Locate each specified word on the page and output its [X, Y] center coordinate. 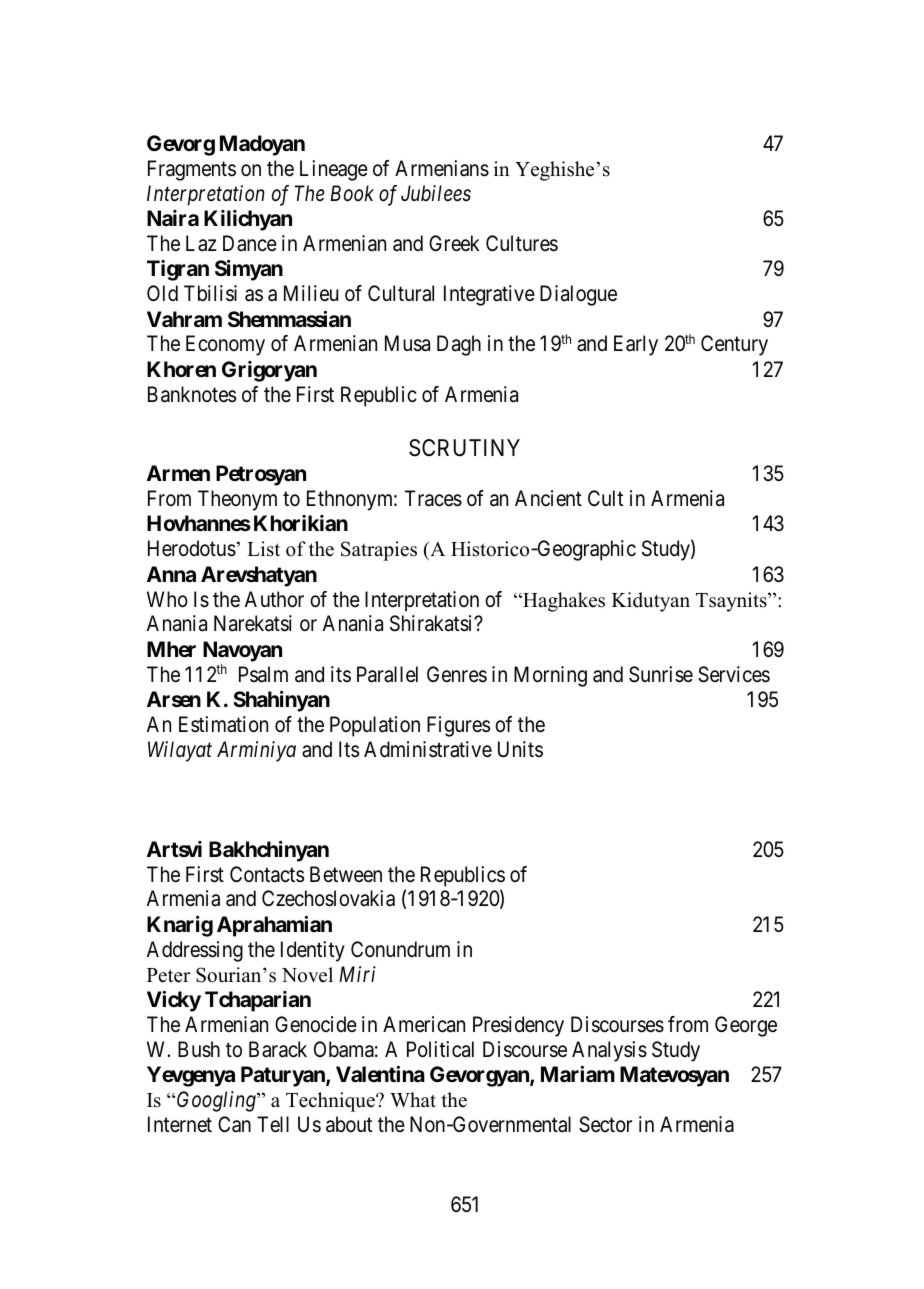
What [413, 1099]
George [746, 1026]
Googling [216, 1101]
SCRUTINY [464, 448]
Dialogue [578, 295]
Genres [457, 674]
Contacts [267, 874]
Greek [454, 243]
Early [636, 345]
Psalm [263, 674]
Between [346, 874]
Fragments [192, 170]
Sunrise [661, 674]
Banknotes [192, 394]
